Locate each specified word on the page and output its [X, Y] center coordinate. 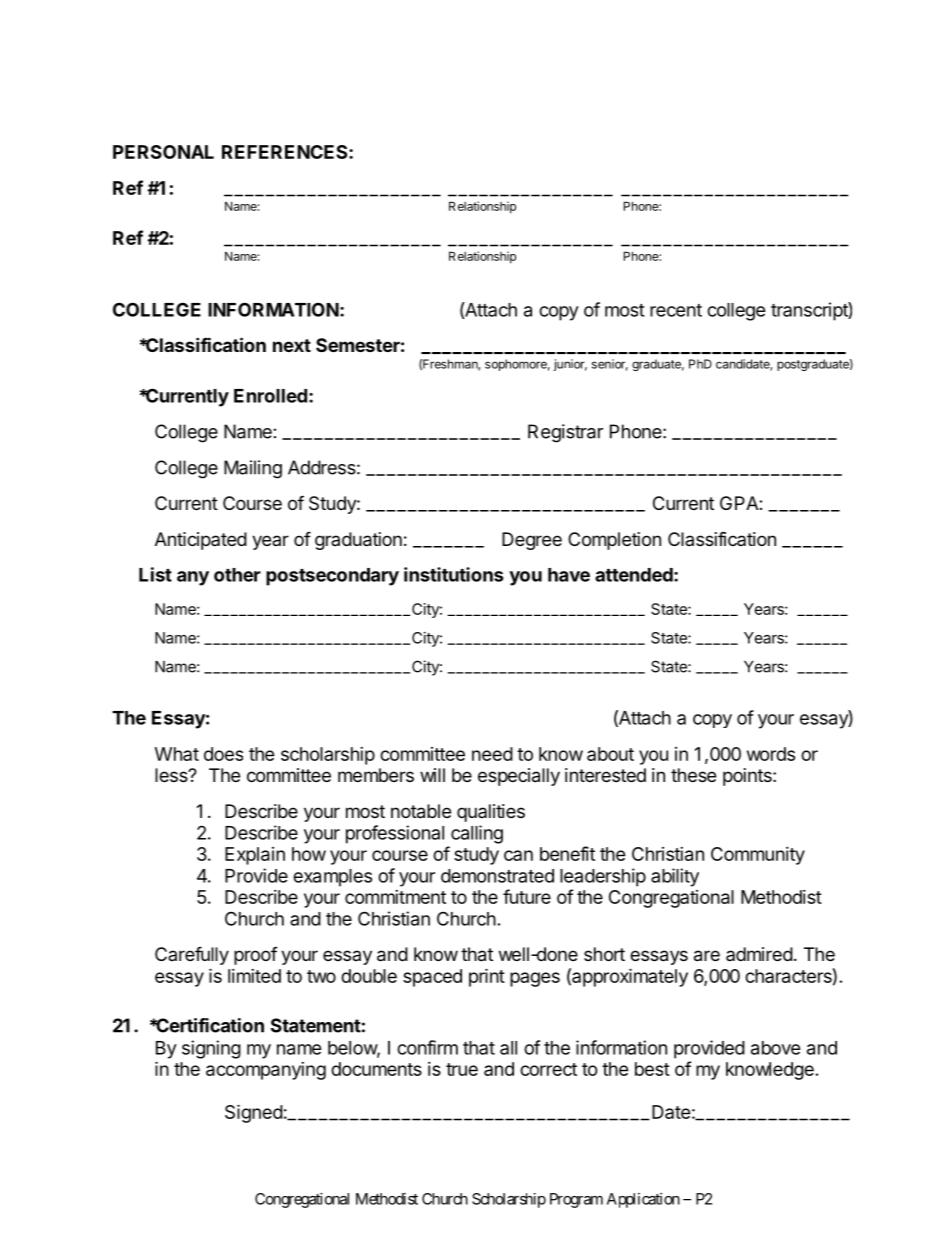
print [487, 977]
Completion [614, 541]
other [237, 575]
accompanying [266, 1071]
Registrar [565, 433]
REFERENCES [286, 152]
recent [676, 310]
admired [759, 954]
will [432, 775]
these [693, 775]
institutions [454, 574]
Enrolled [270, 396]
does [223, 754]
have [569, 575]
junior [570, 365]
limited [254, 976]
